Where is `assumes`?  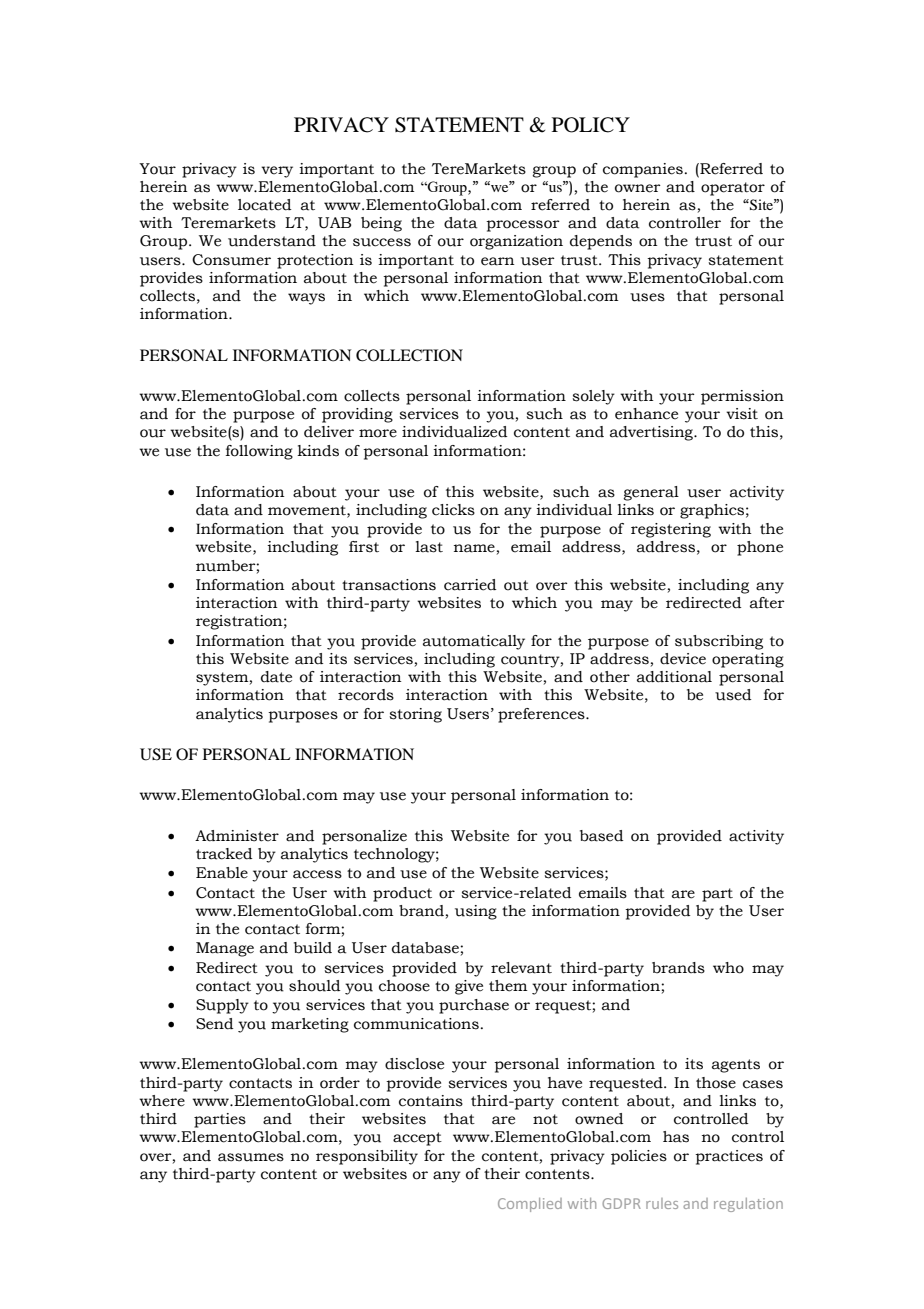
assumes is located at coordinates (251, 1157).
